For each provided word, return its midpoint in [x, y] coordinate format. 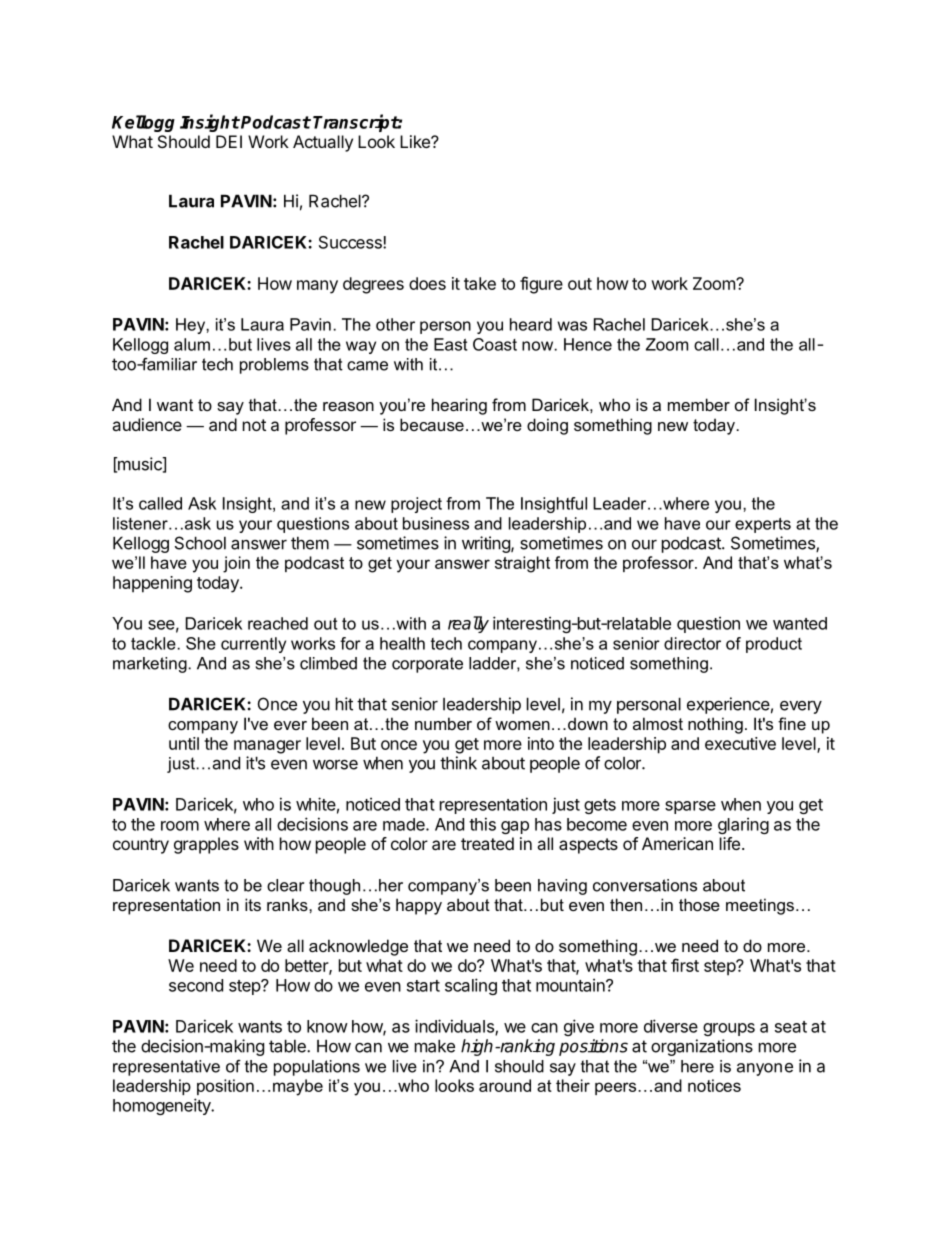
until [184, 743]
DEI [229, 141]
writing [487, 544]
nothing [715, 725]
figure [541, 285]
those [699, 904]
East [450, 344]
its [253, 904]
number [443, 723]
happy [419, 906]
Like [416, 141]
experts [763, 525]
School [200, 543]
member [699, 404]
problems [274, 366]
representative [166, 1068]
